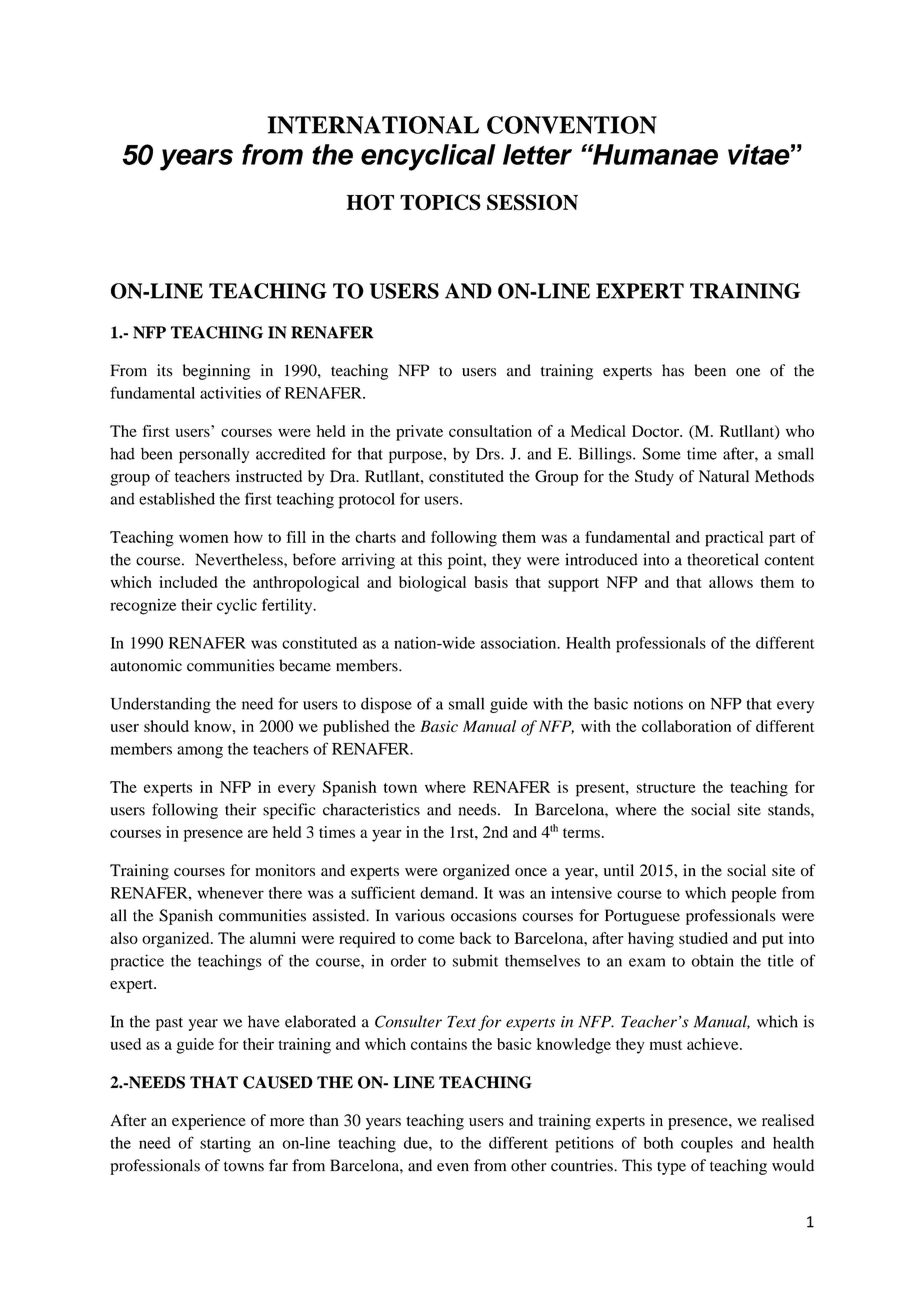  I want to click on Natural, so click(724, 476).
